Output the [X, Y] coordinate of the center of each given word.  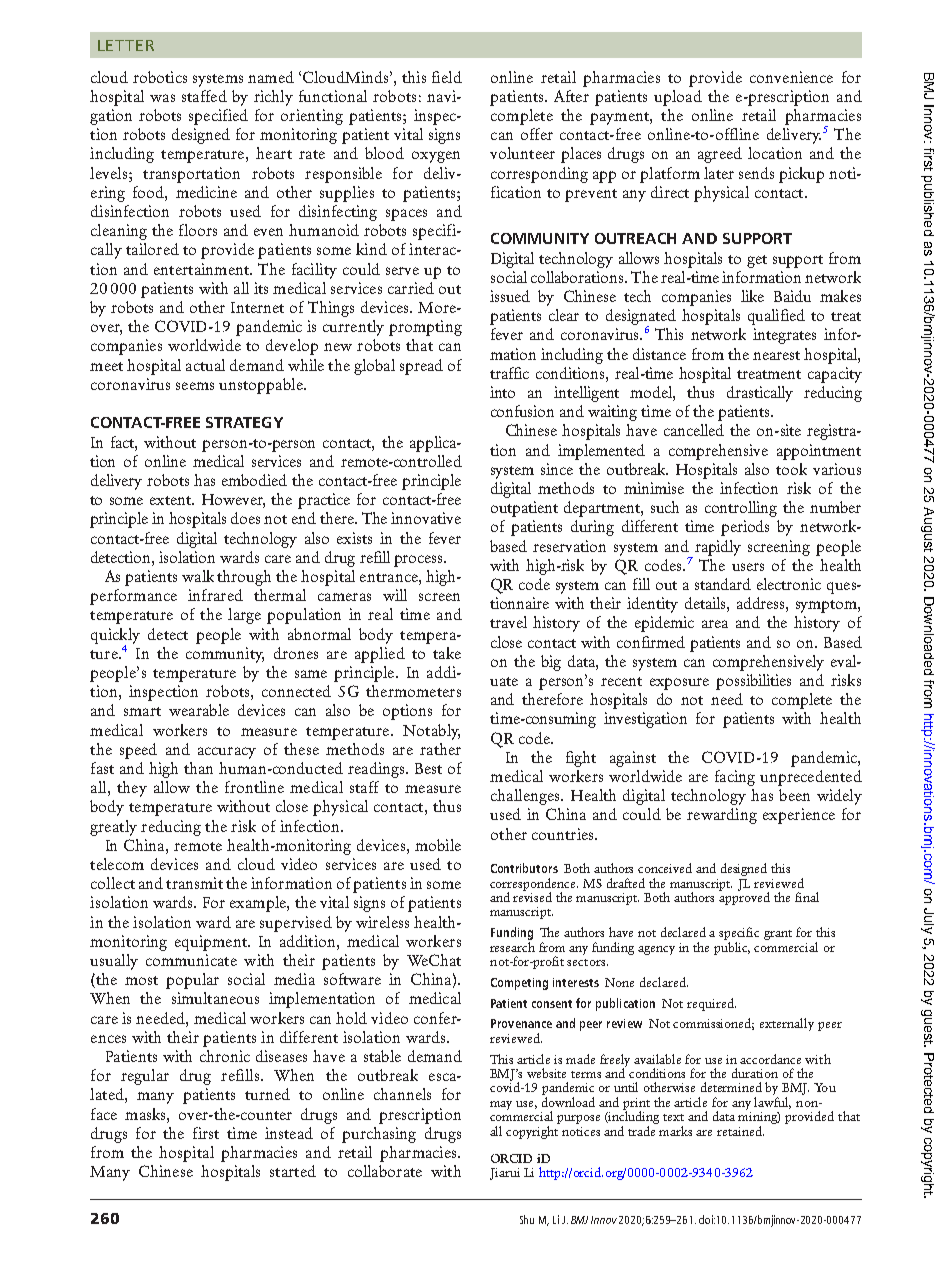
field [447, 77]
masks [146, 1114]
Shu [527, 1219]
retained [740, 1131]
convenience [791, 77]
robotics [160, 77]
